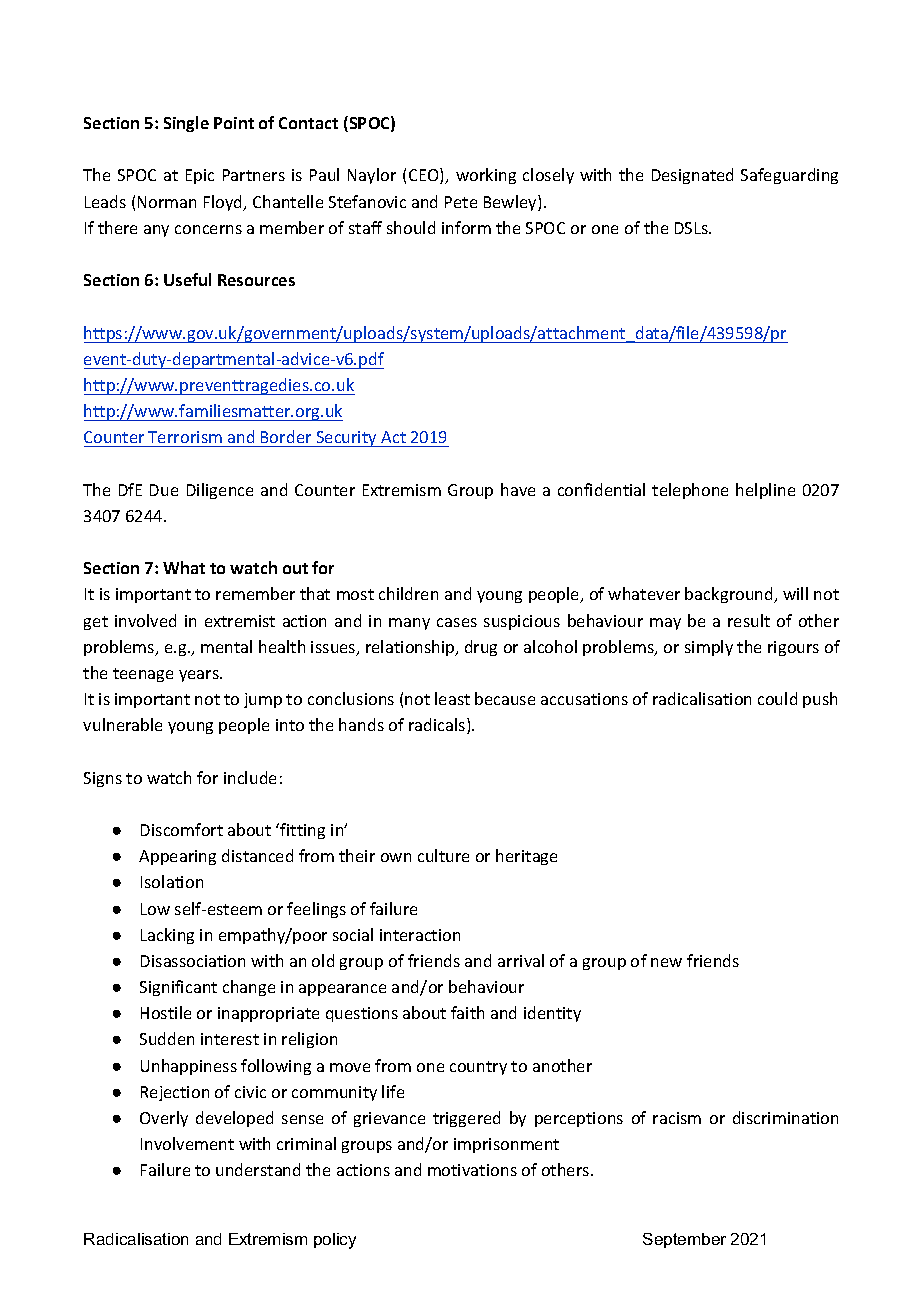 This screenshot has height=1308, width=924. What do you see at coordinates (467, 1012) in the screenshot?
I see `faith` at bounding box center [467, 1012].
